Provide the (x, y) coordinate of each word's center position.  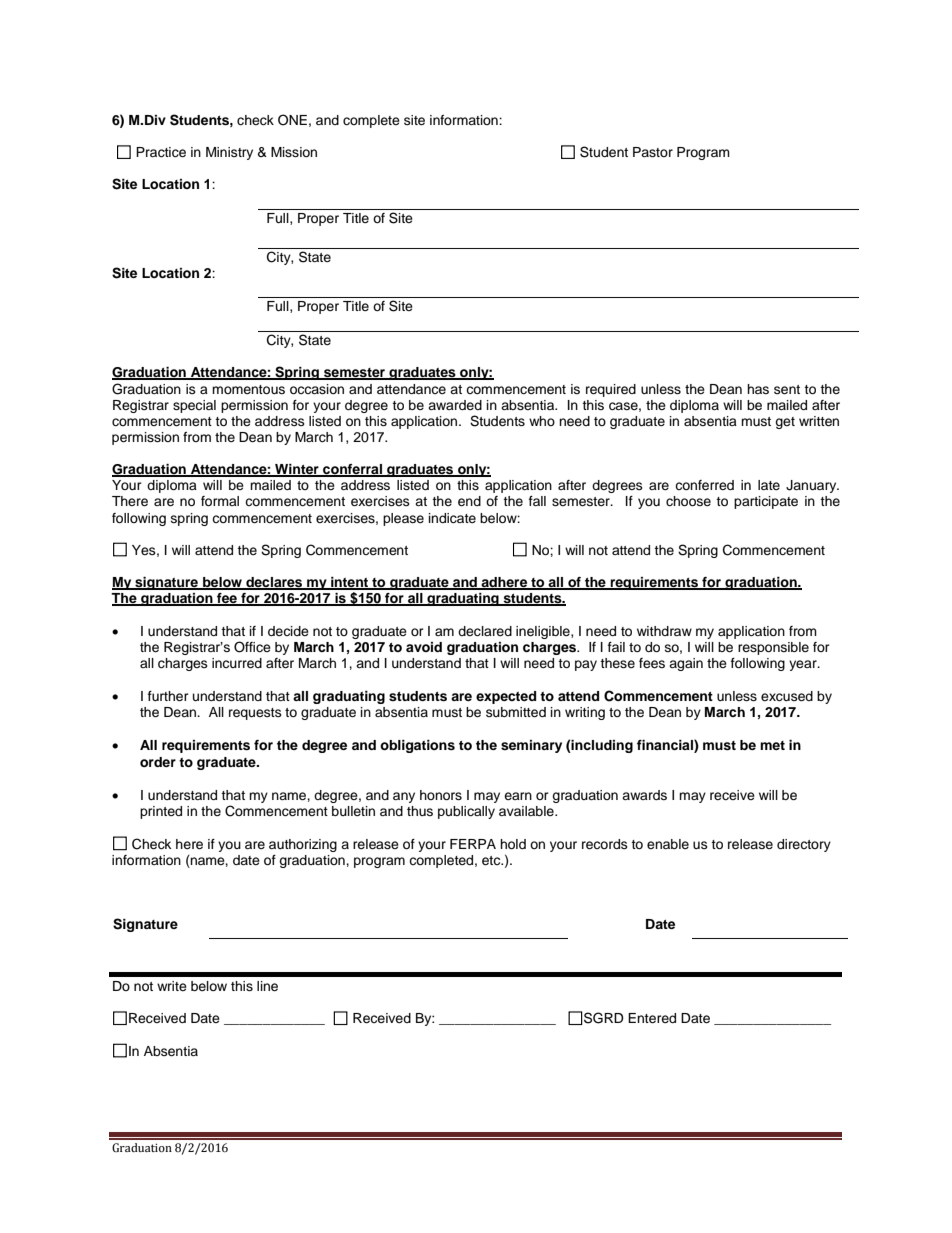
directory (804, 845)
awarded (455, 405)
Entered (652, 1018)
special (194, 406)
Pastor (653, 152)
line (267, 986)
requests (255, 714)
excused (787, 696)
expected (506, 697)
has (758, 389)
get (785, 423)
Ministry (229, 153)
